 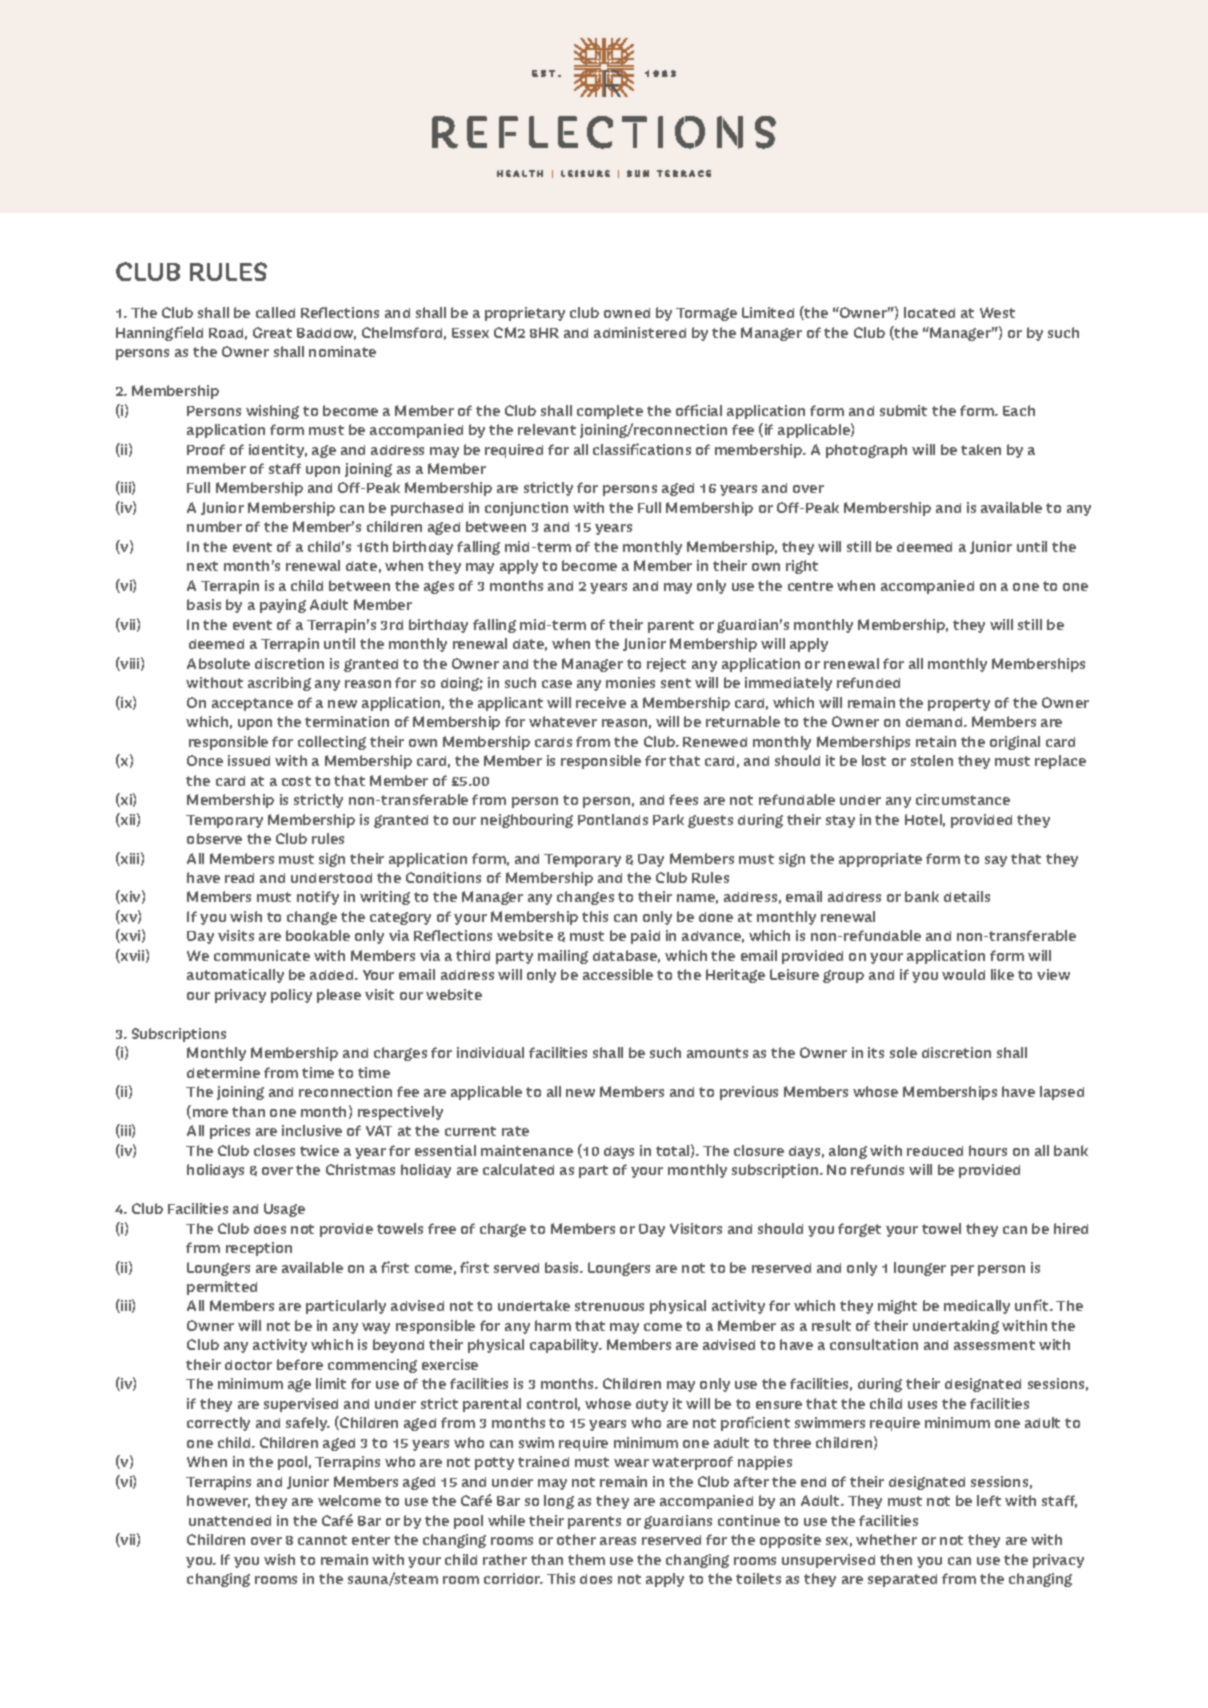 What do you see at coordinates (332, 743) in the screenshot?
I see `collecting` at bounding box center [332, 743].
